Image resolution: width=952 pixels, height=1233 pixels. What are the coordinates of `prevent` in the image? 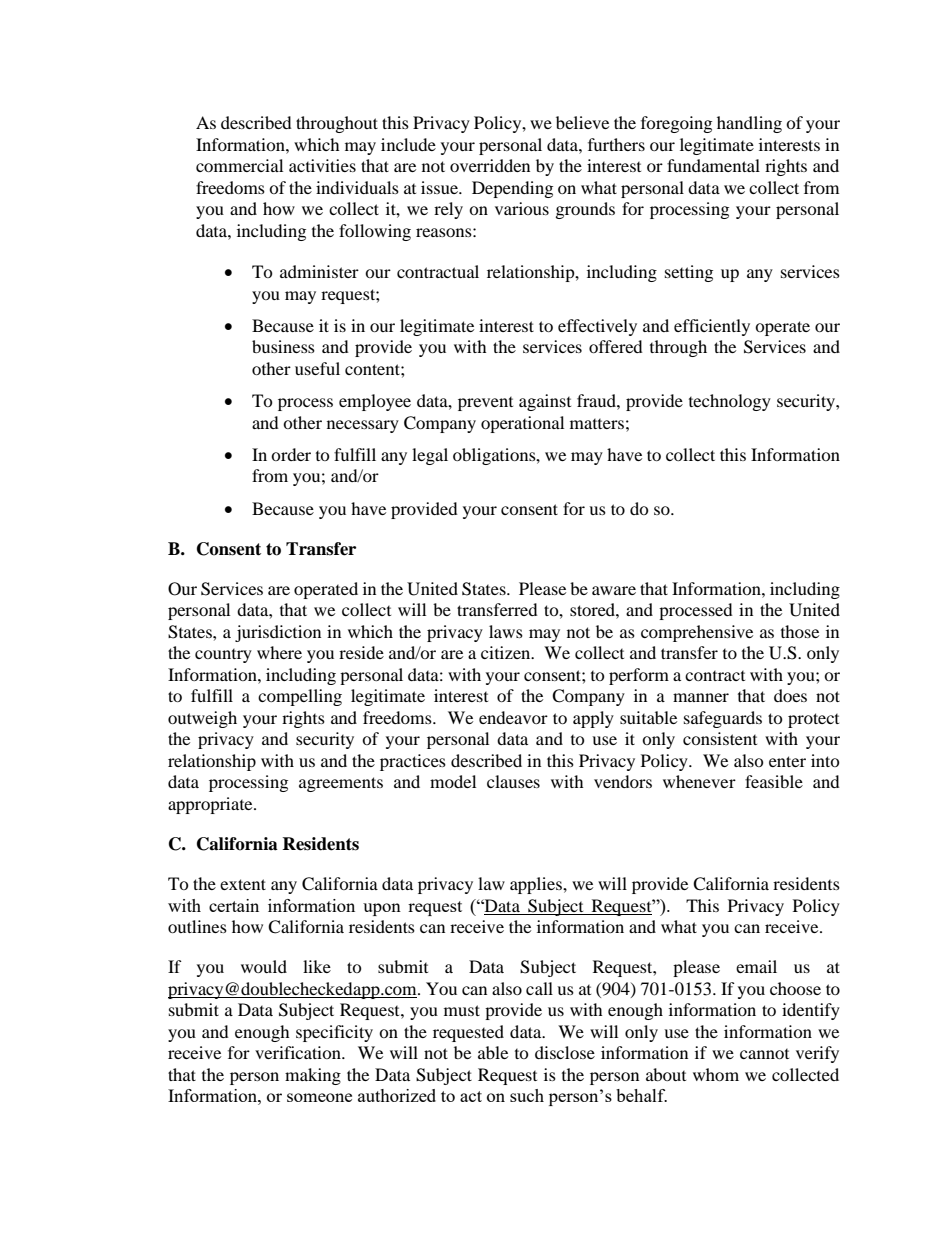 It's located at (485, 404).
